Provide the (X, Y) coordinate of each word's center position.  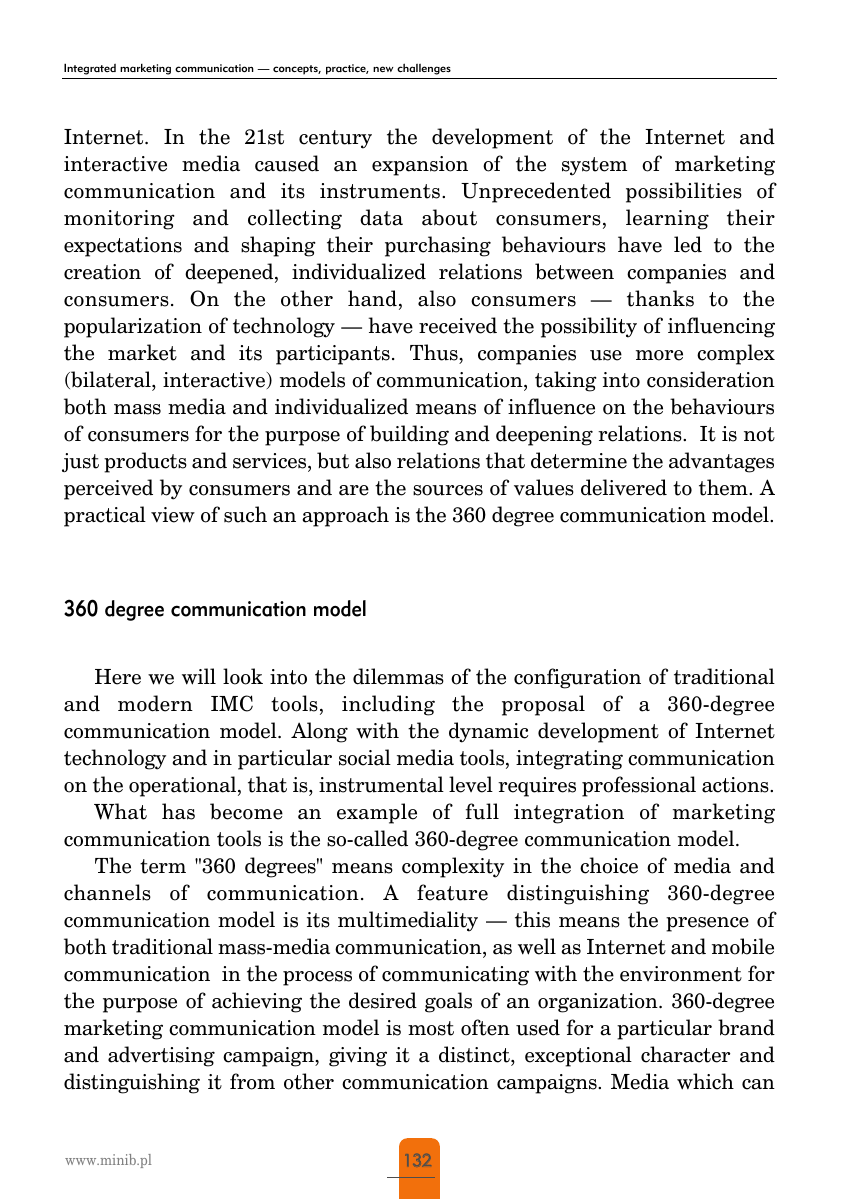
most (431, 1028)
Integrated (90, 69)
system (594, 166)
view (173, 515)
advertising (161, 1056)
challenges (424, 69)
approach (345, 516)
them (724, 487)
